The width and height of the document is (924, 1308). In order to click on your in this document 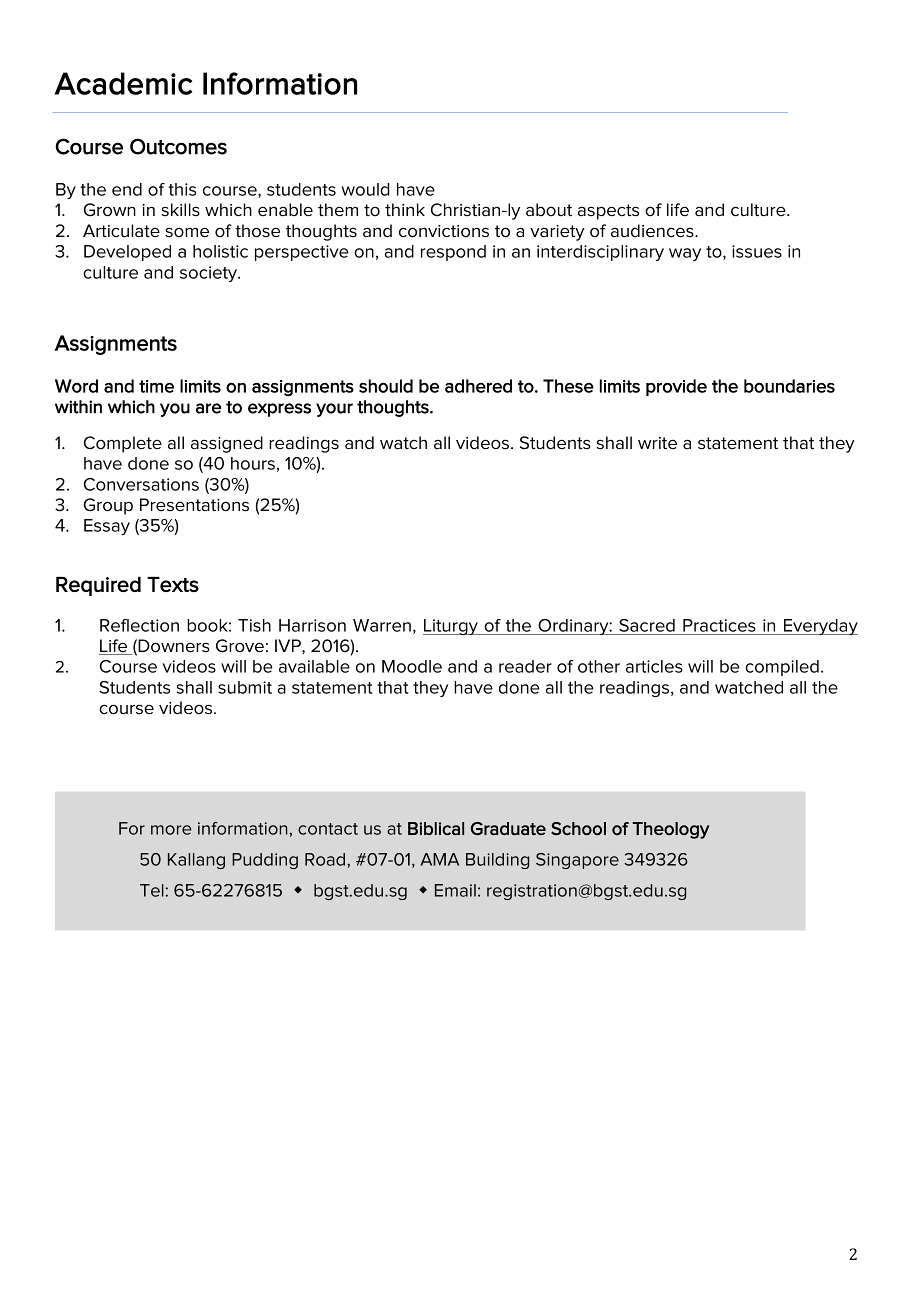, I will do `click(334, 410)`.
